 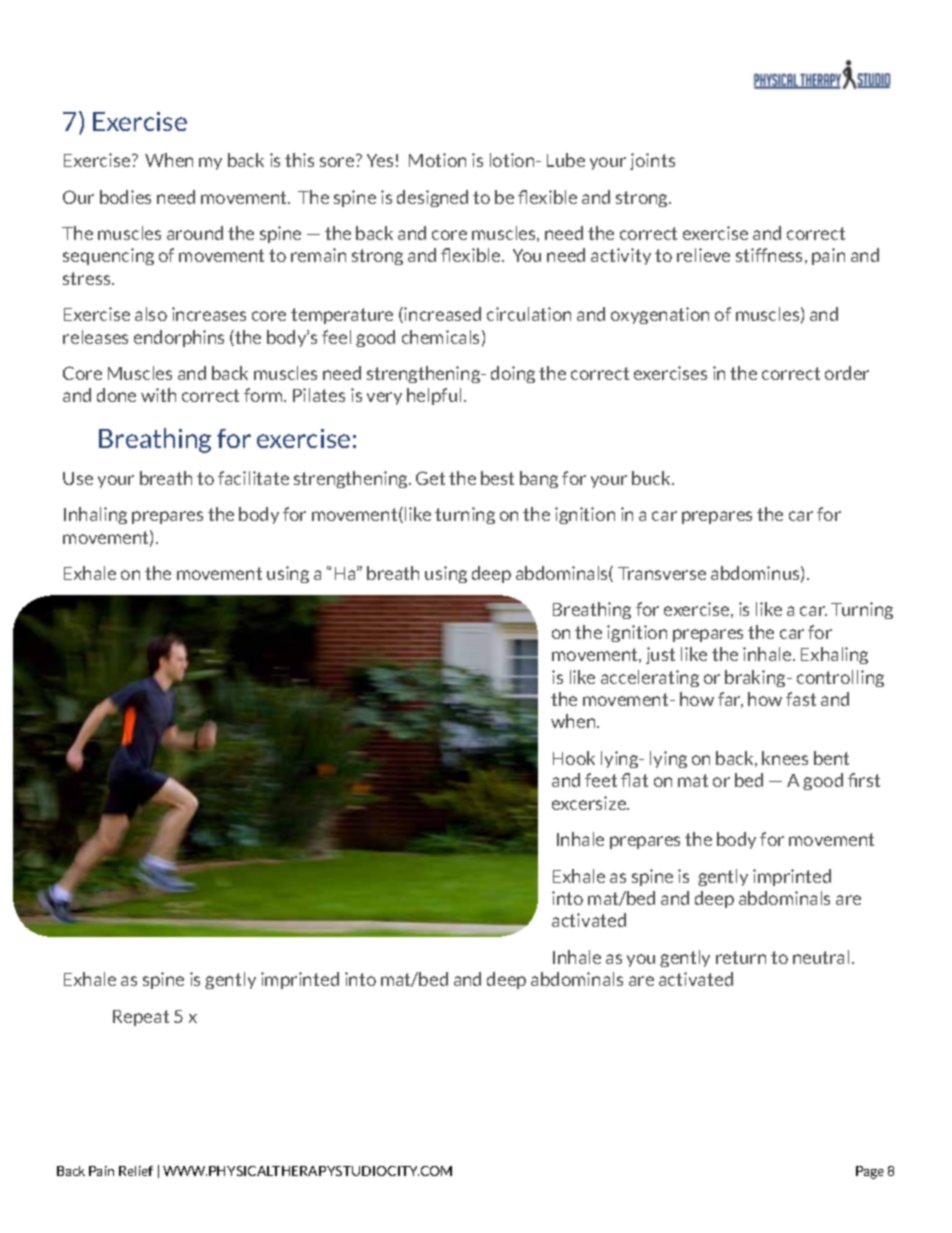 What do you see at coordinates (95, 515) in the document?
I see `Inhaling` at bounding box center [95, 515].
